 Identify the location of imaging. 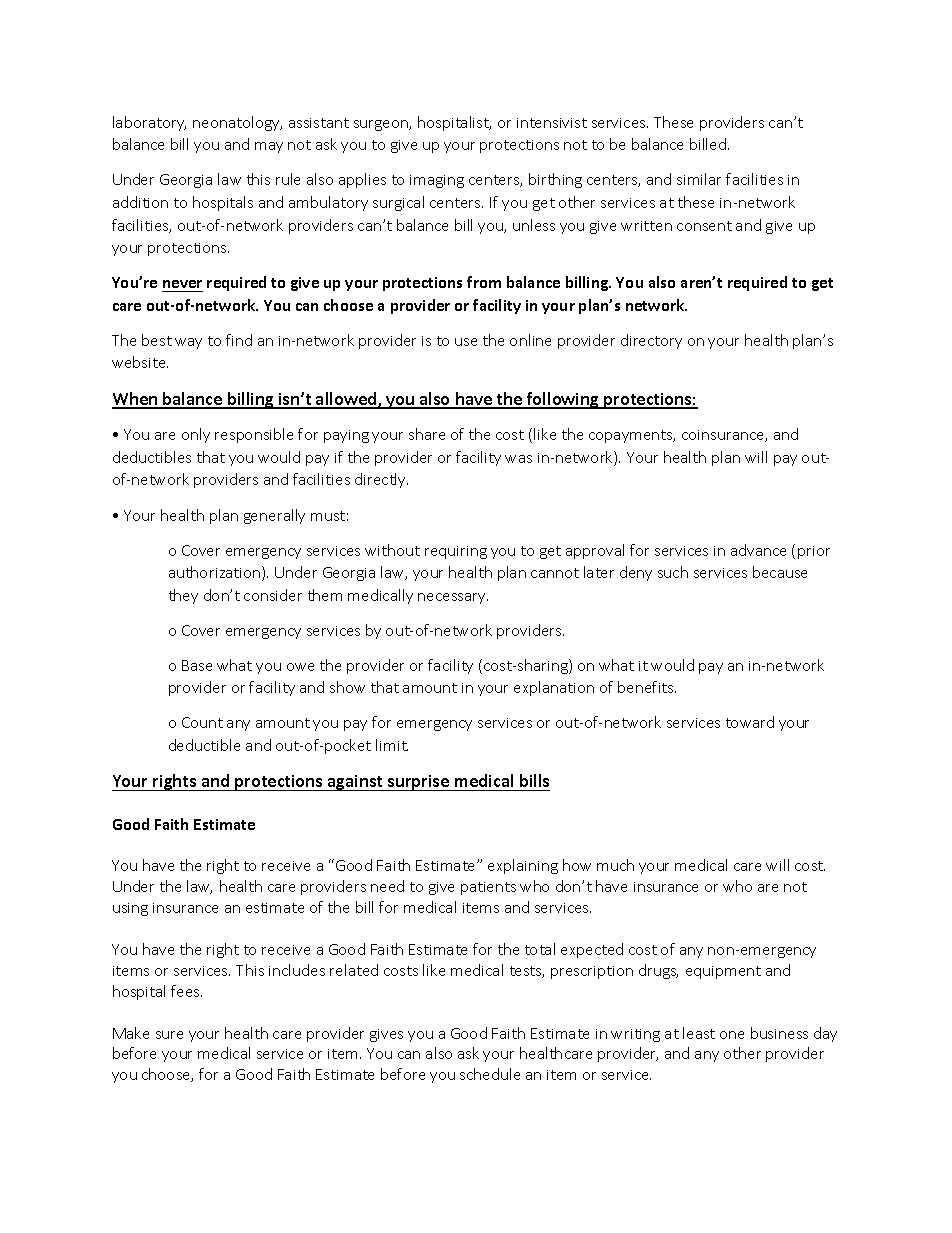
(437, 181).
